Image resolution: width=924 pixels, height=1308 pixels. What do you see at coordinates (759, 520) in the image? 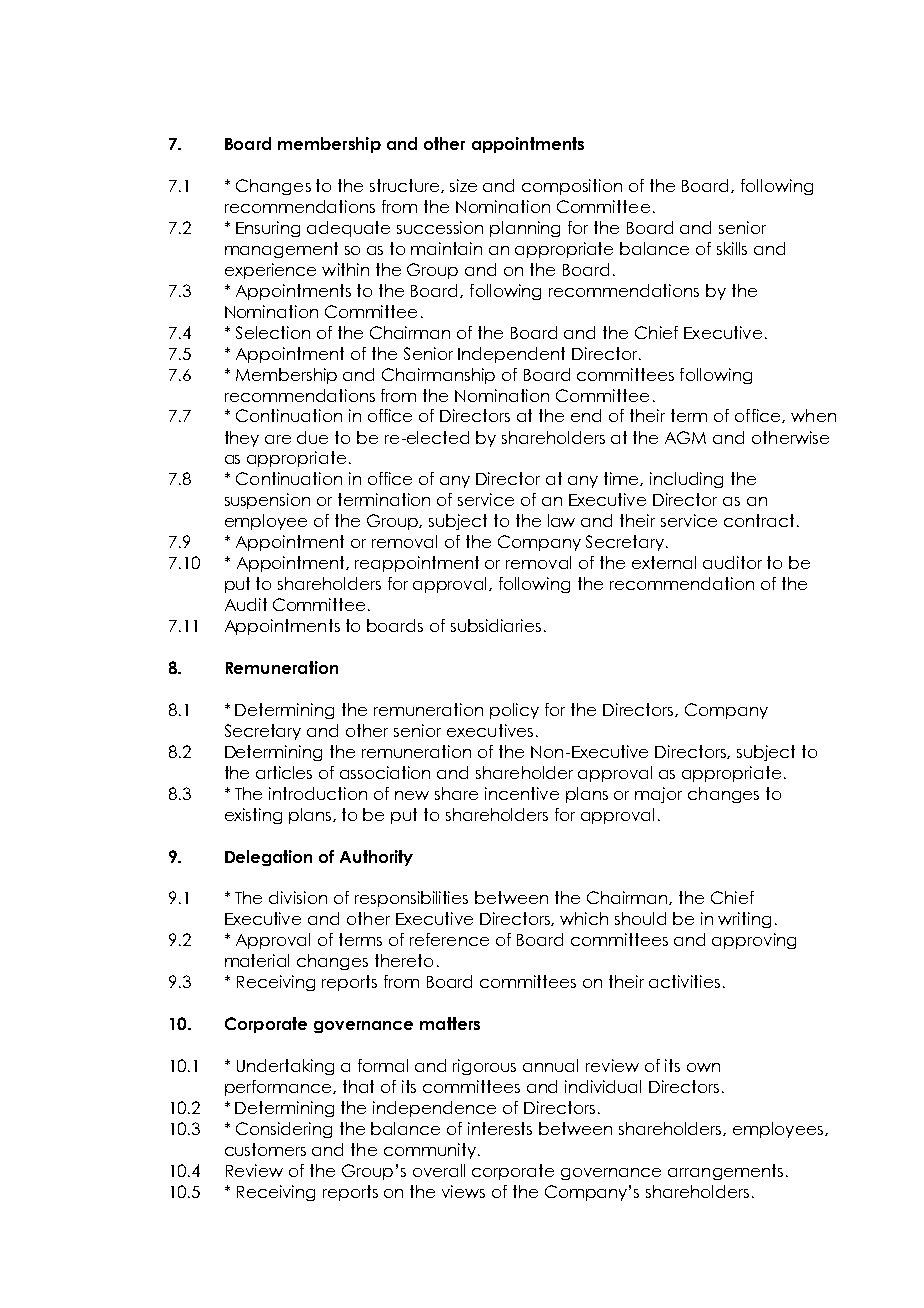
I see `contract` at bounding box center [759, 520].
